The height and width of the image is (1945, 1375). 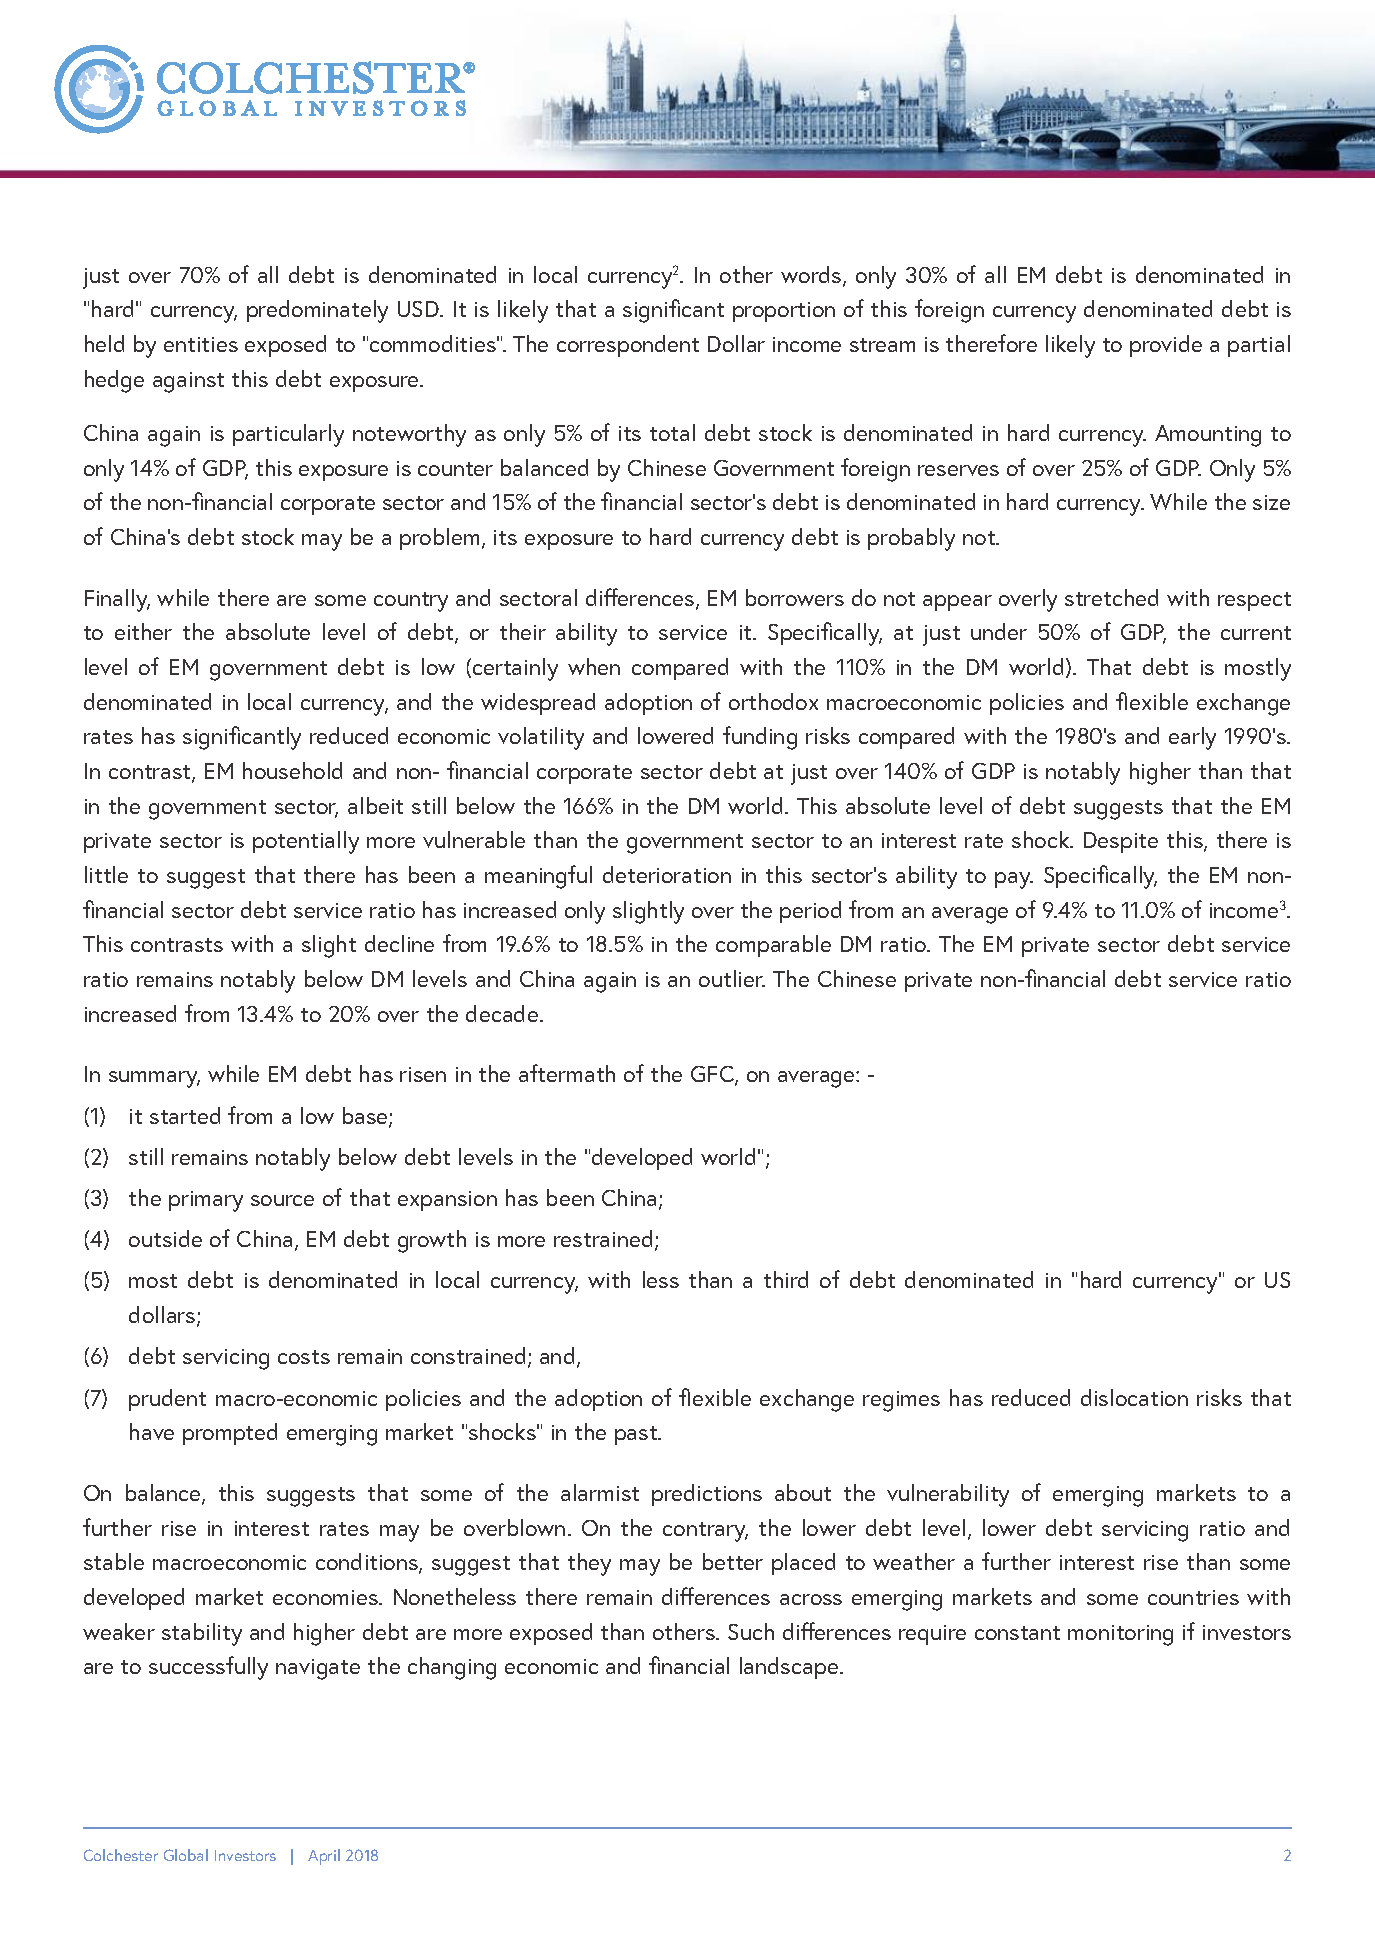 I want to click on entities, so click(x=201, y=344).
